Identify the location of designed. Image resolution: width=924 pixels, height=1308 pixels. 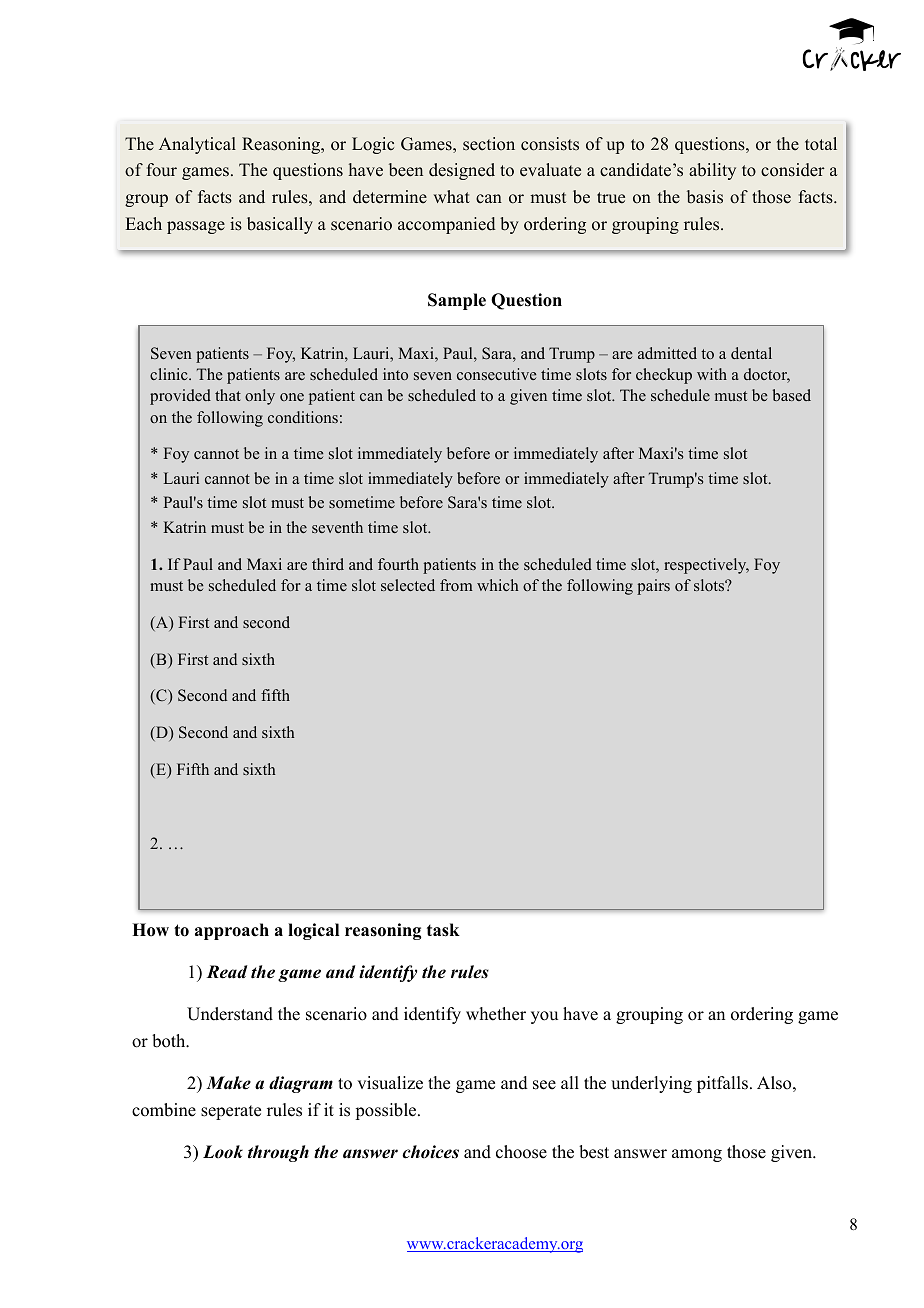
(462, 171).
